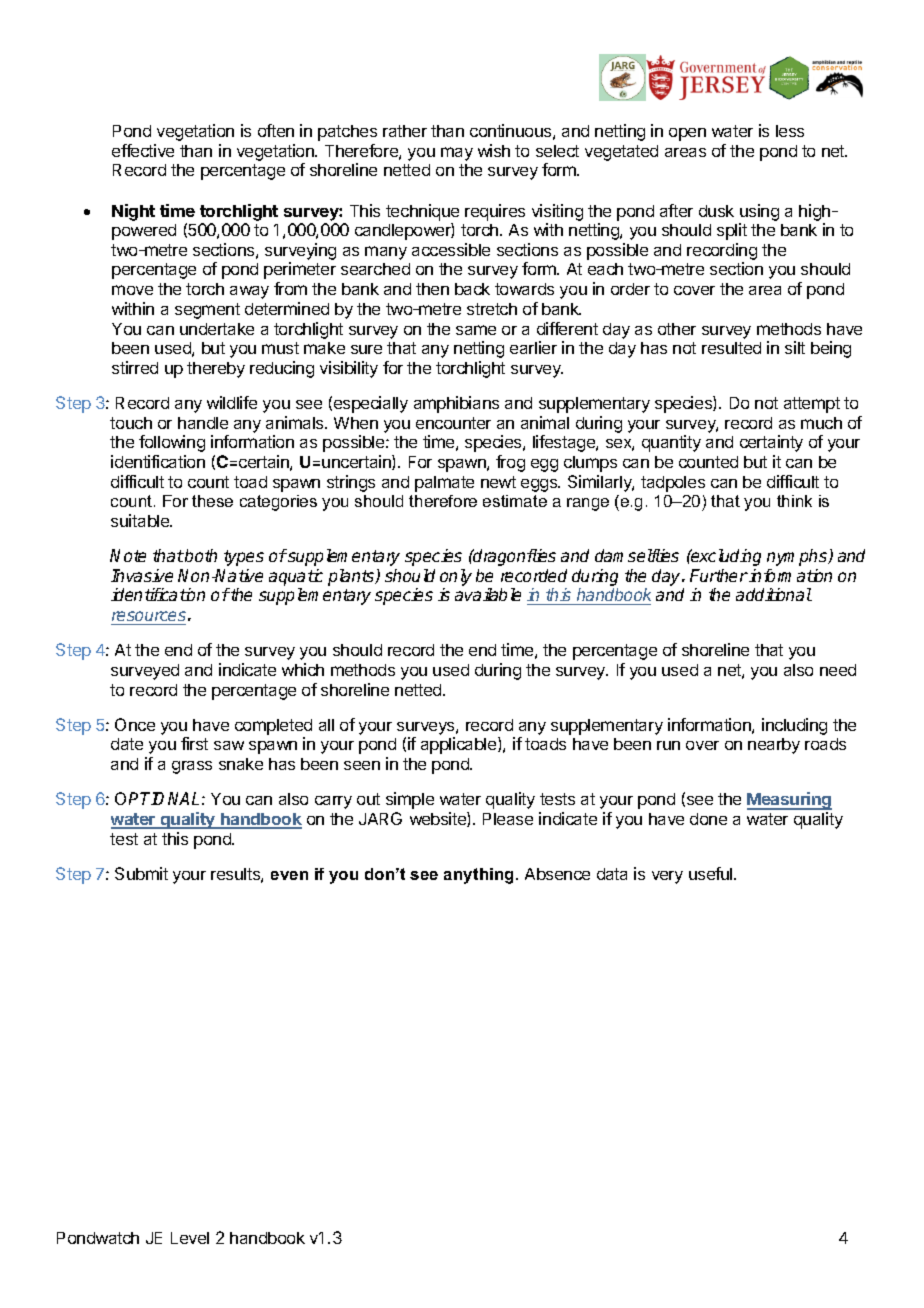 The width and height of the screenshot is (924, 1308). Describe the element at coordinates (790, 131) in the screenshot. I see `less` at that location.
